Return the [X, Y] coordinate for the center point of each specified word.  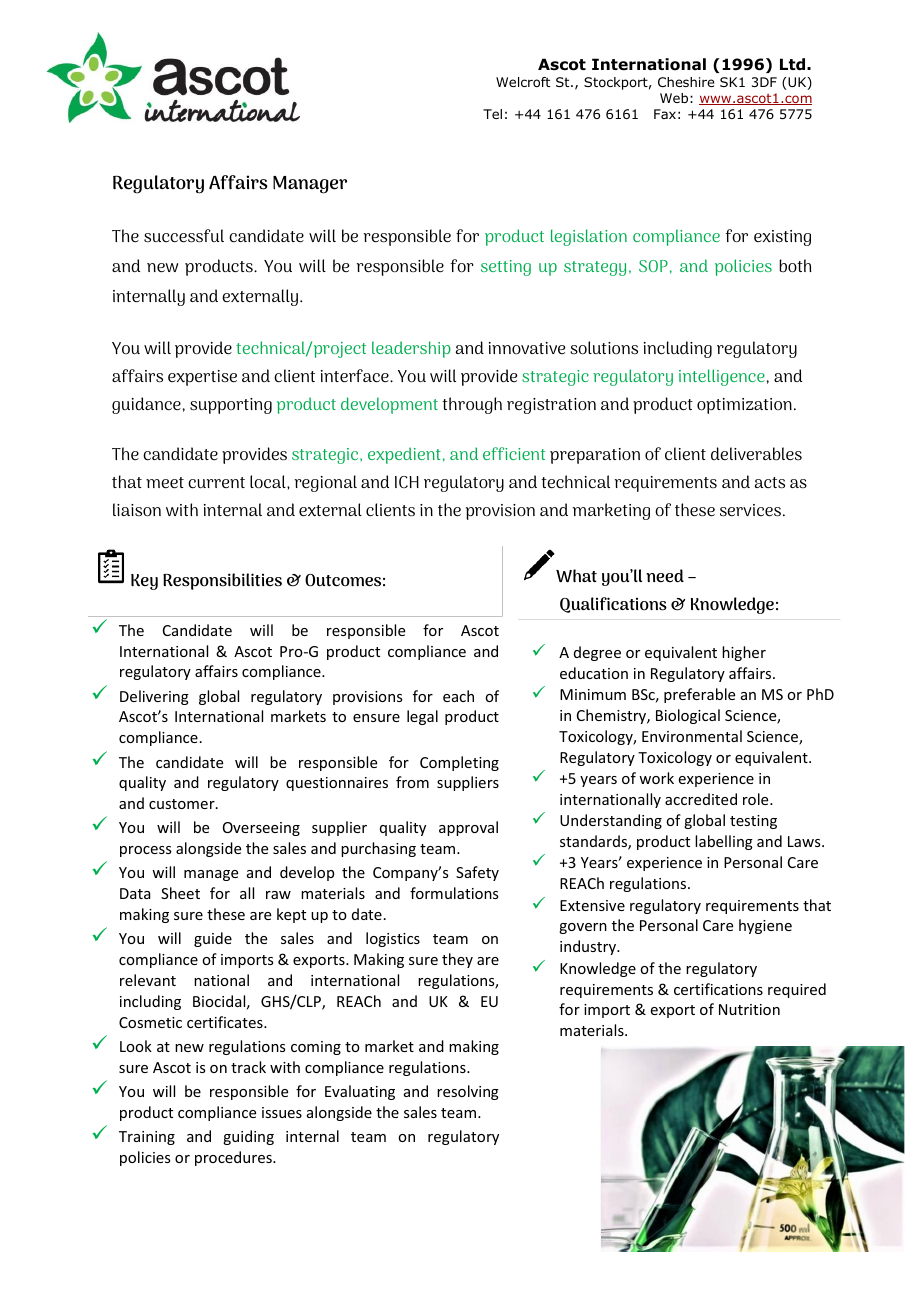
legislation [589, 237]
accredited [701, 799]
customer [183, 804]
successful [184, 236]
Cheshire [686, 82]
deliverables [756, 454]
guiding [248, 1137]
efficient [514, 453]
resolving [468, 1092]
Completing [459, 763]
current [216, 483]
